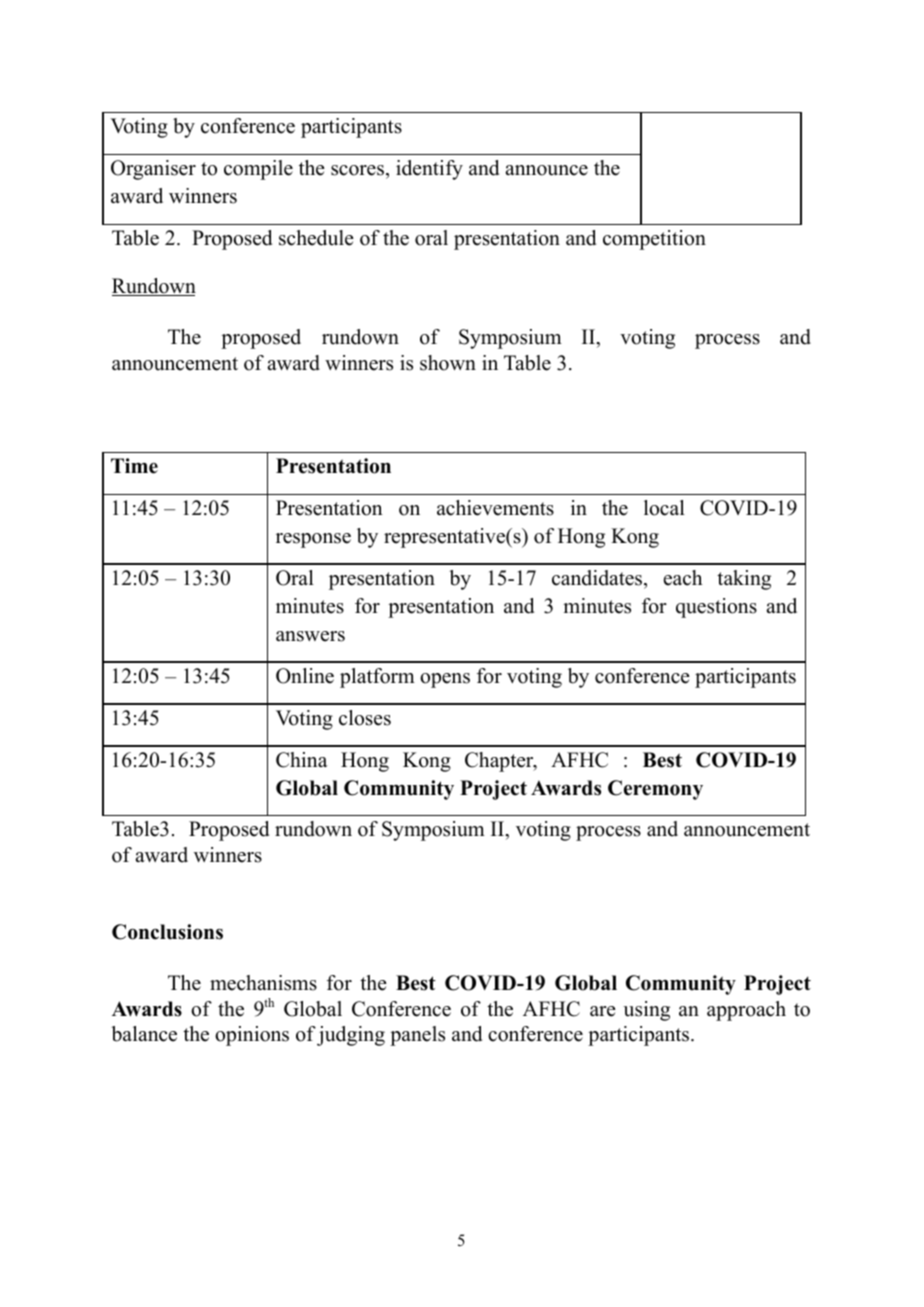  Describe the element at coordinates (429, 170) in the image. I see `identify` at that location.
